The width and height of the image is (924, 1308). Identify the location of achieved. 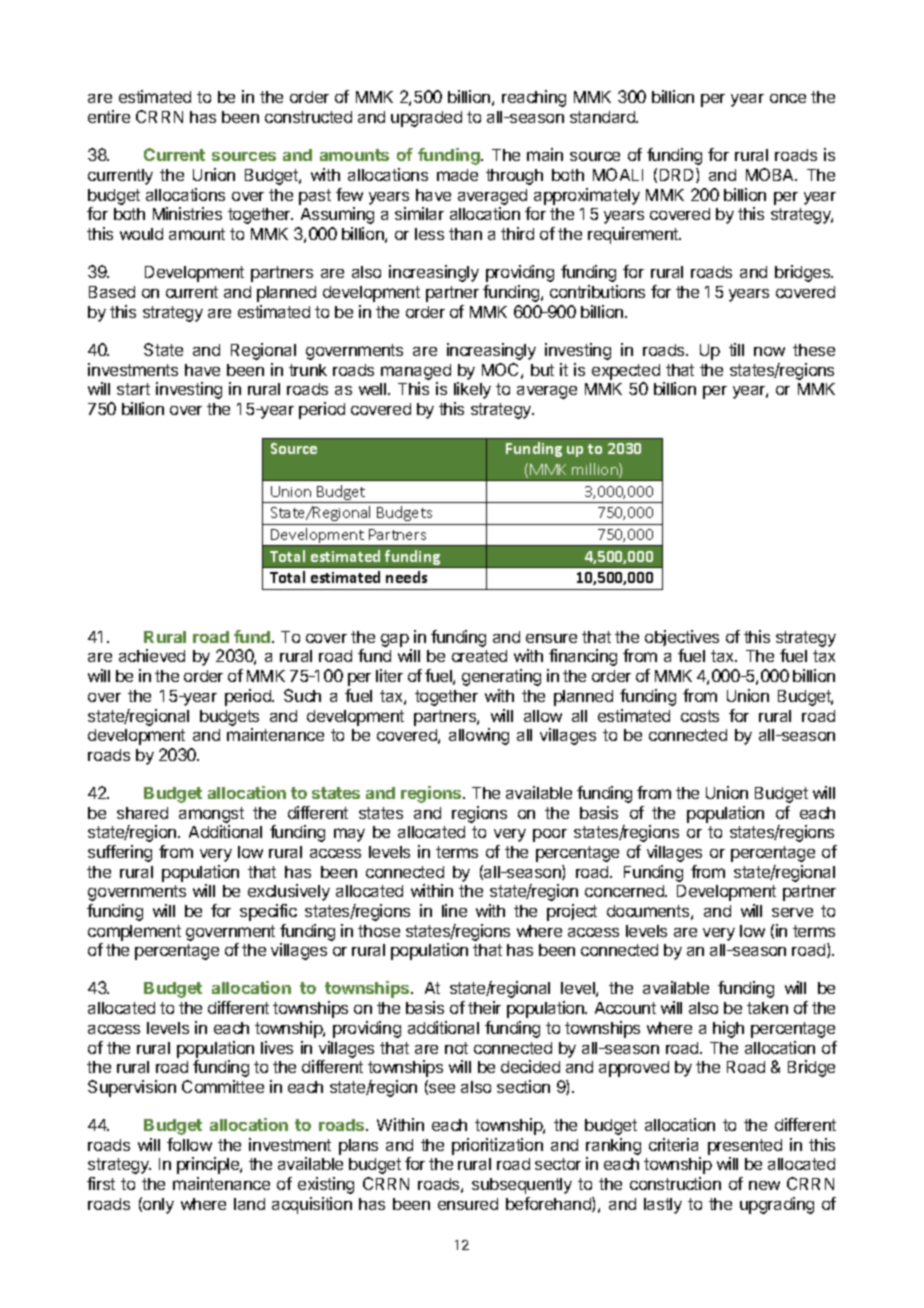
(152, 655).
